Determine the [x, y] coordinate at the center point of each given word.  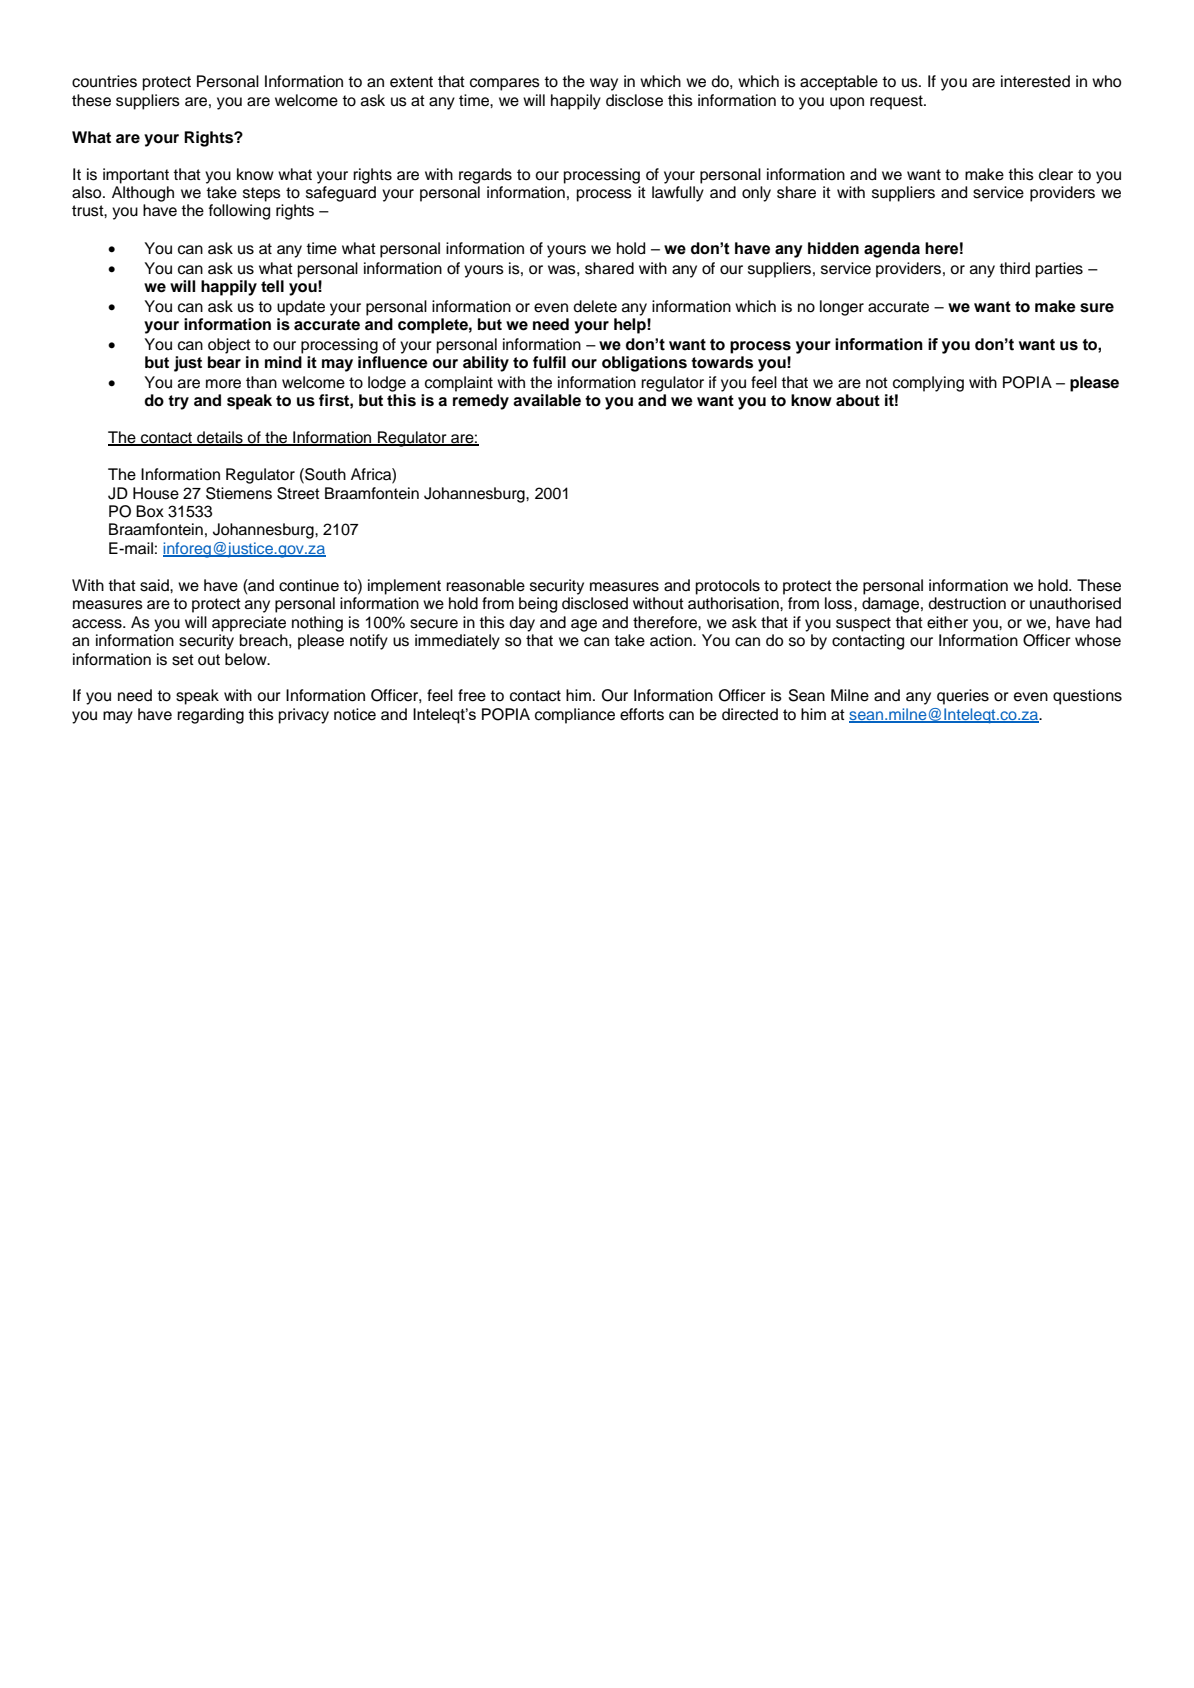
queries [963, 697]
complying [928, 384]
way [604, 84]
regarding [210, 716]
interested [1035, 81]
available [547, 400]
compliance [575, 716]
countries [104, 81]
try [178, 402]
